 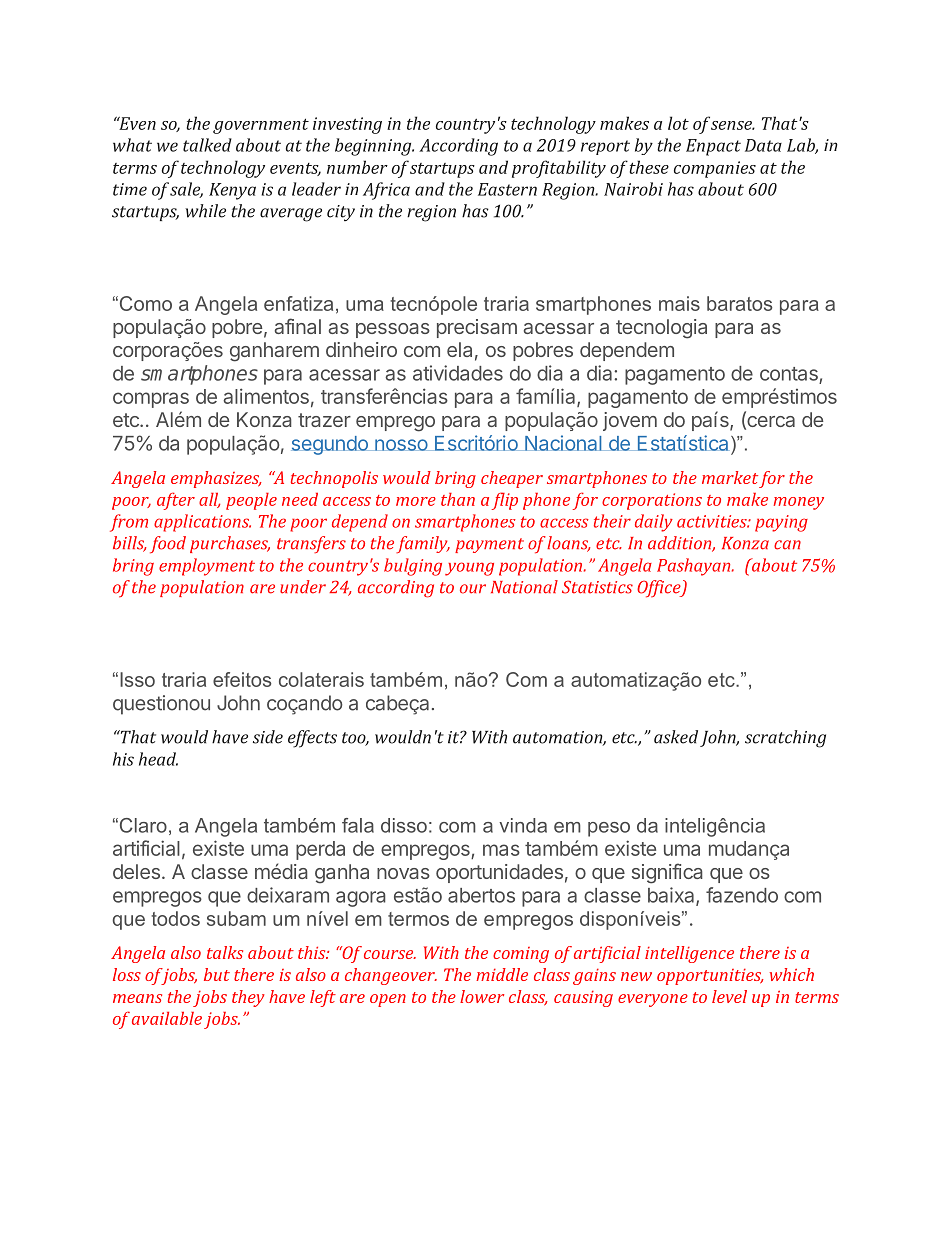 I want to click on companies, so click(x=715, y=169).
